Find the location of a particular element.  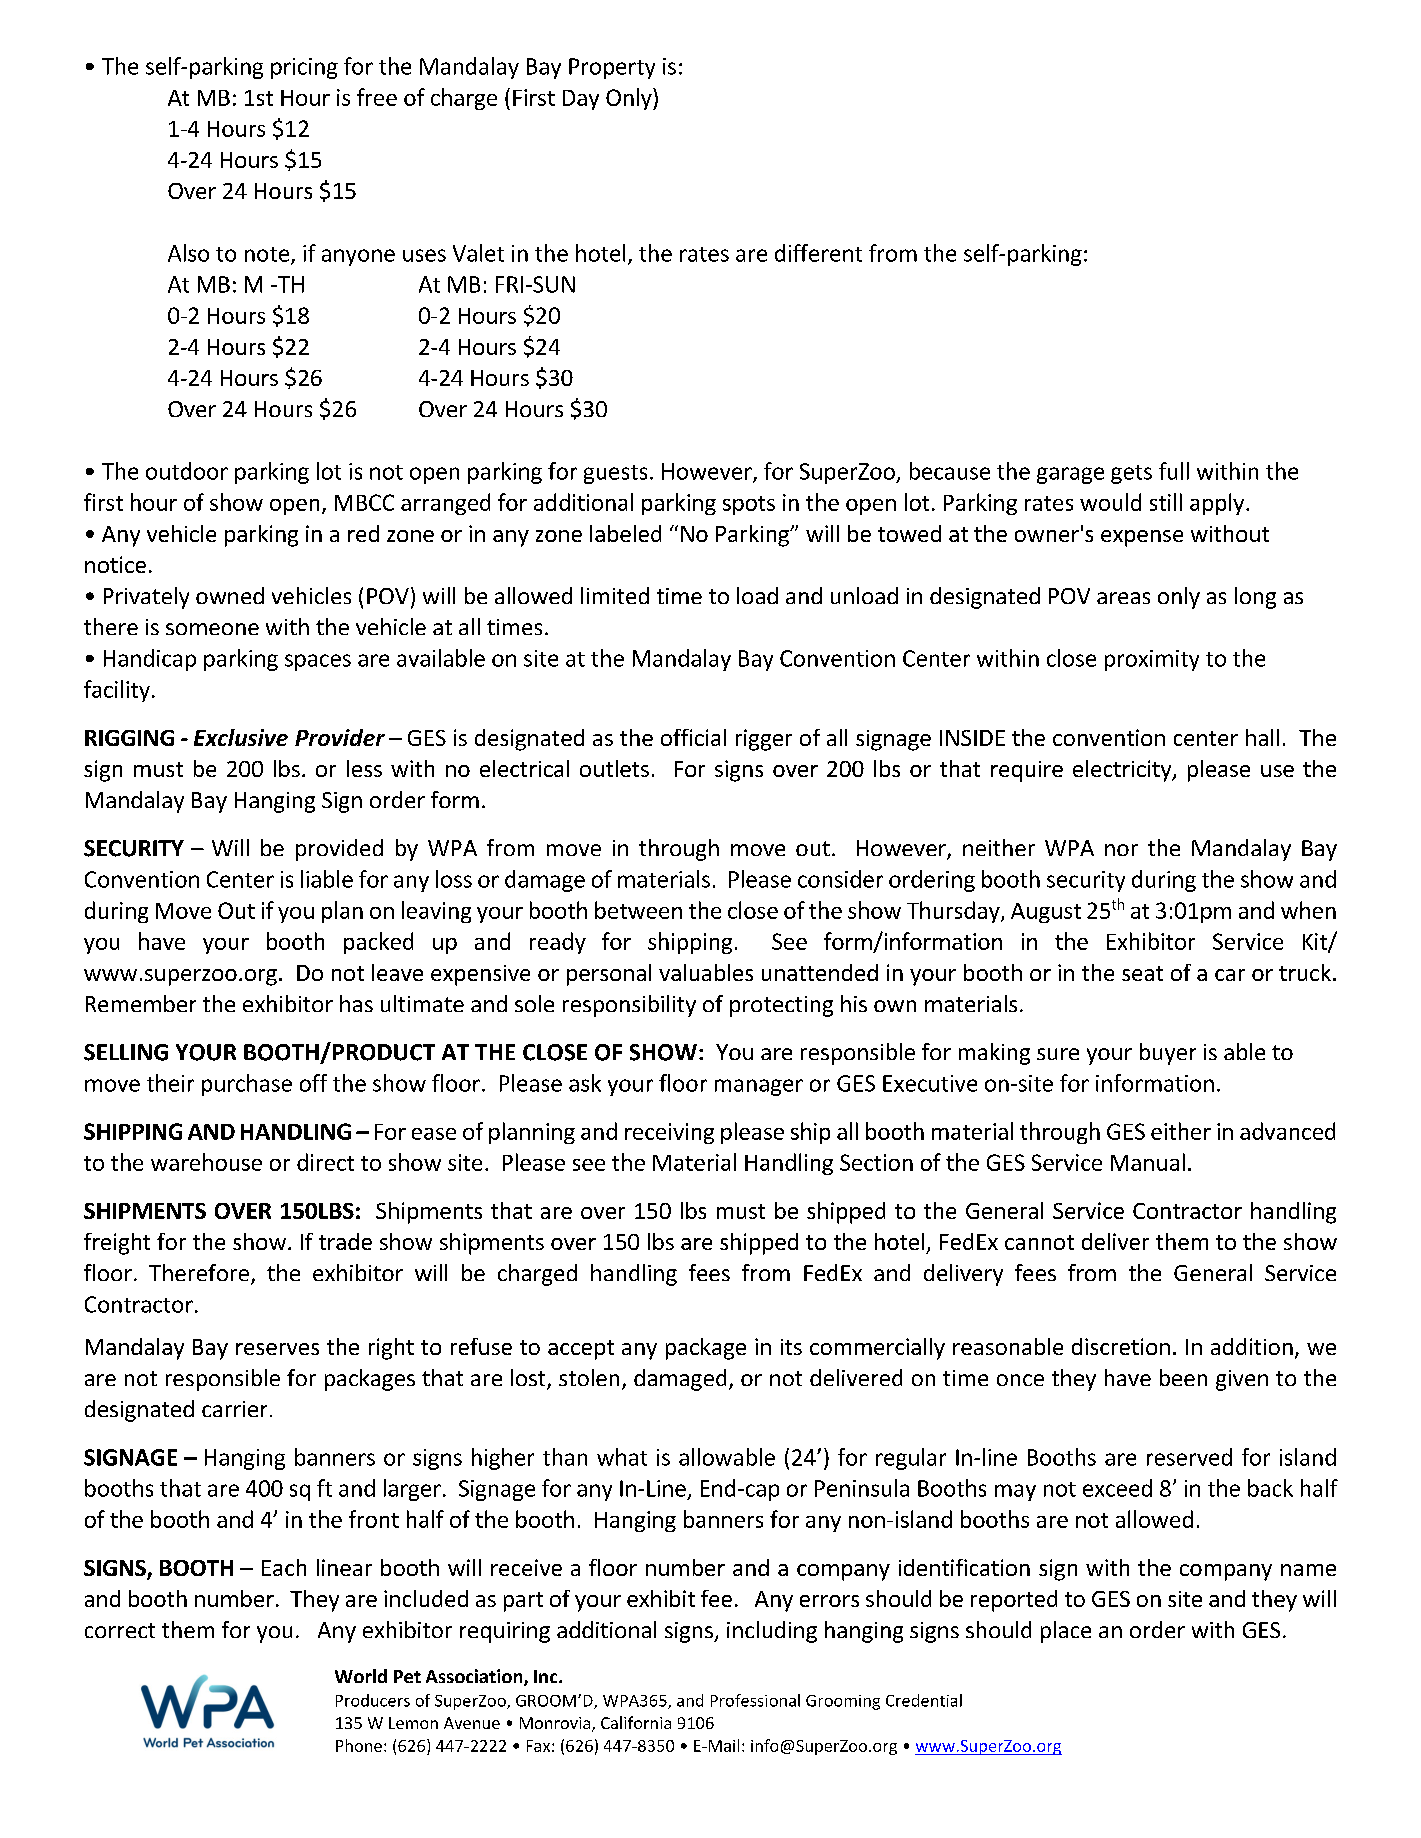

place is located at coordinates (1066, 1632).
